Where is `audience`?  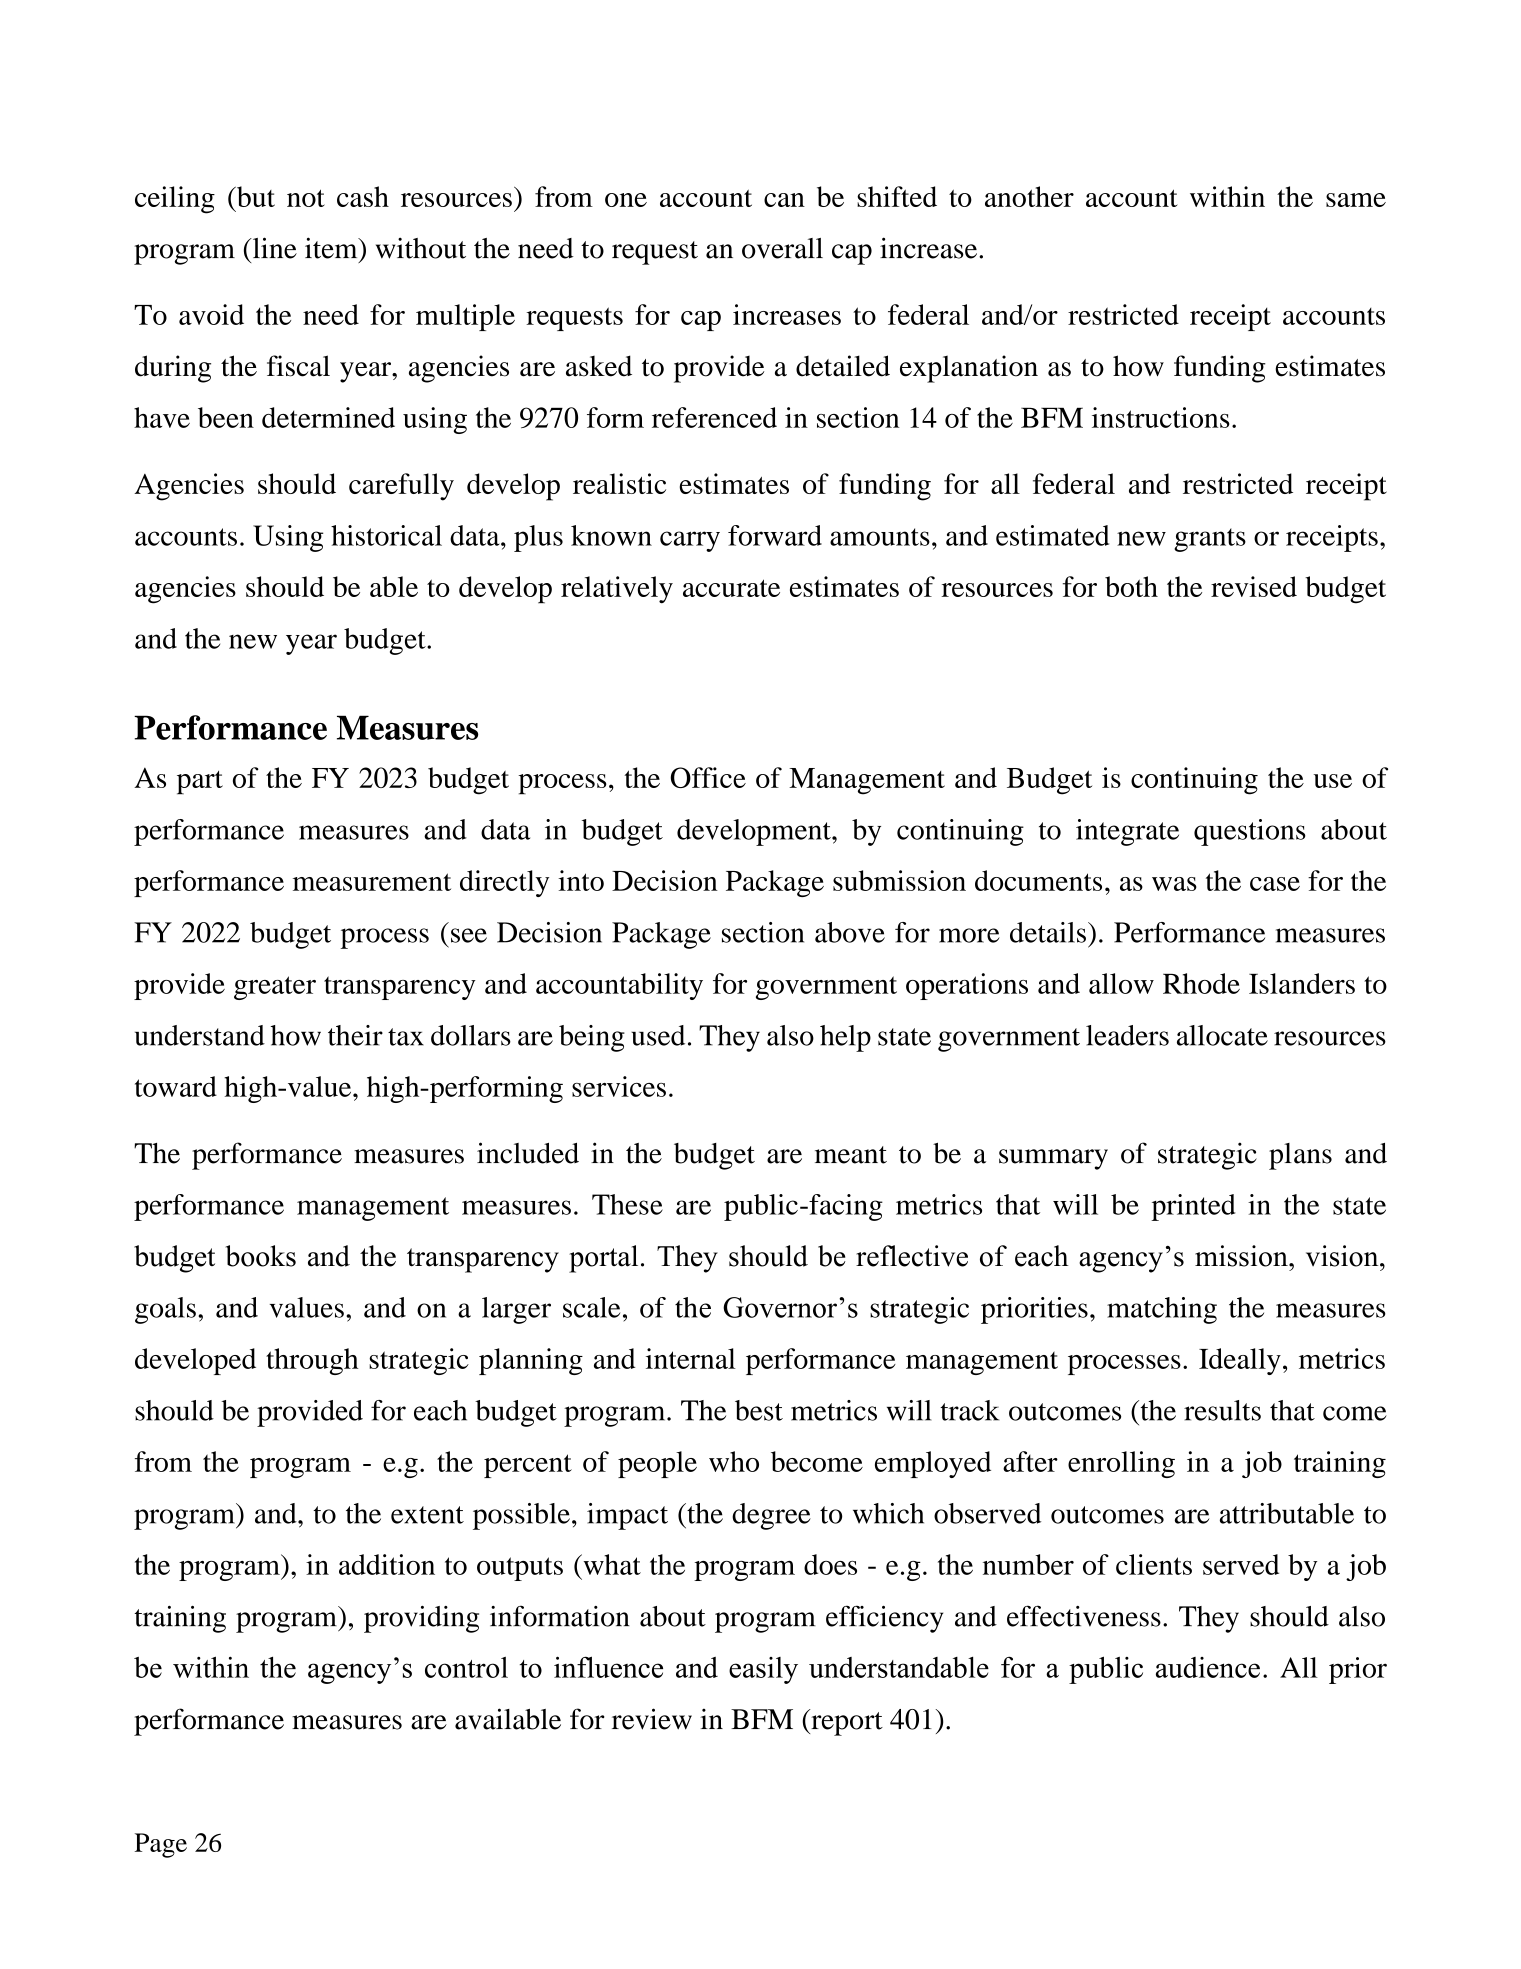
audience is located at coordinates (1208, 1667).
